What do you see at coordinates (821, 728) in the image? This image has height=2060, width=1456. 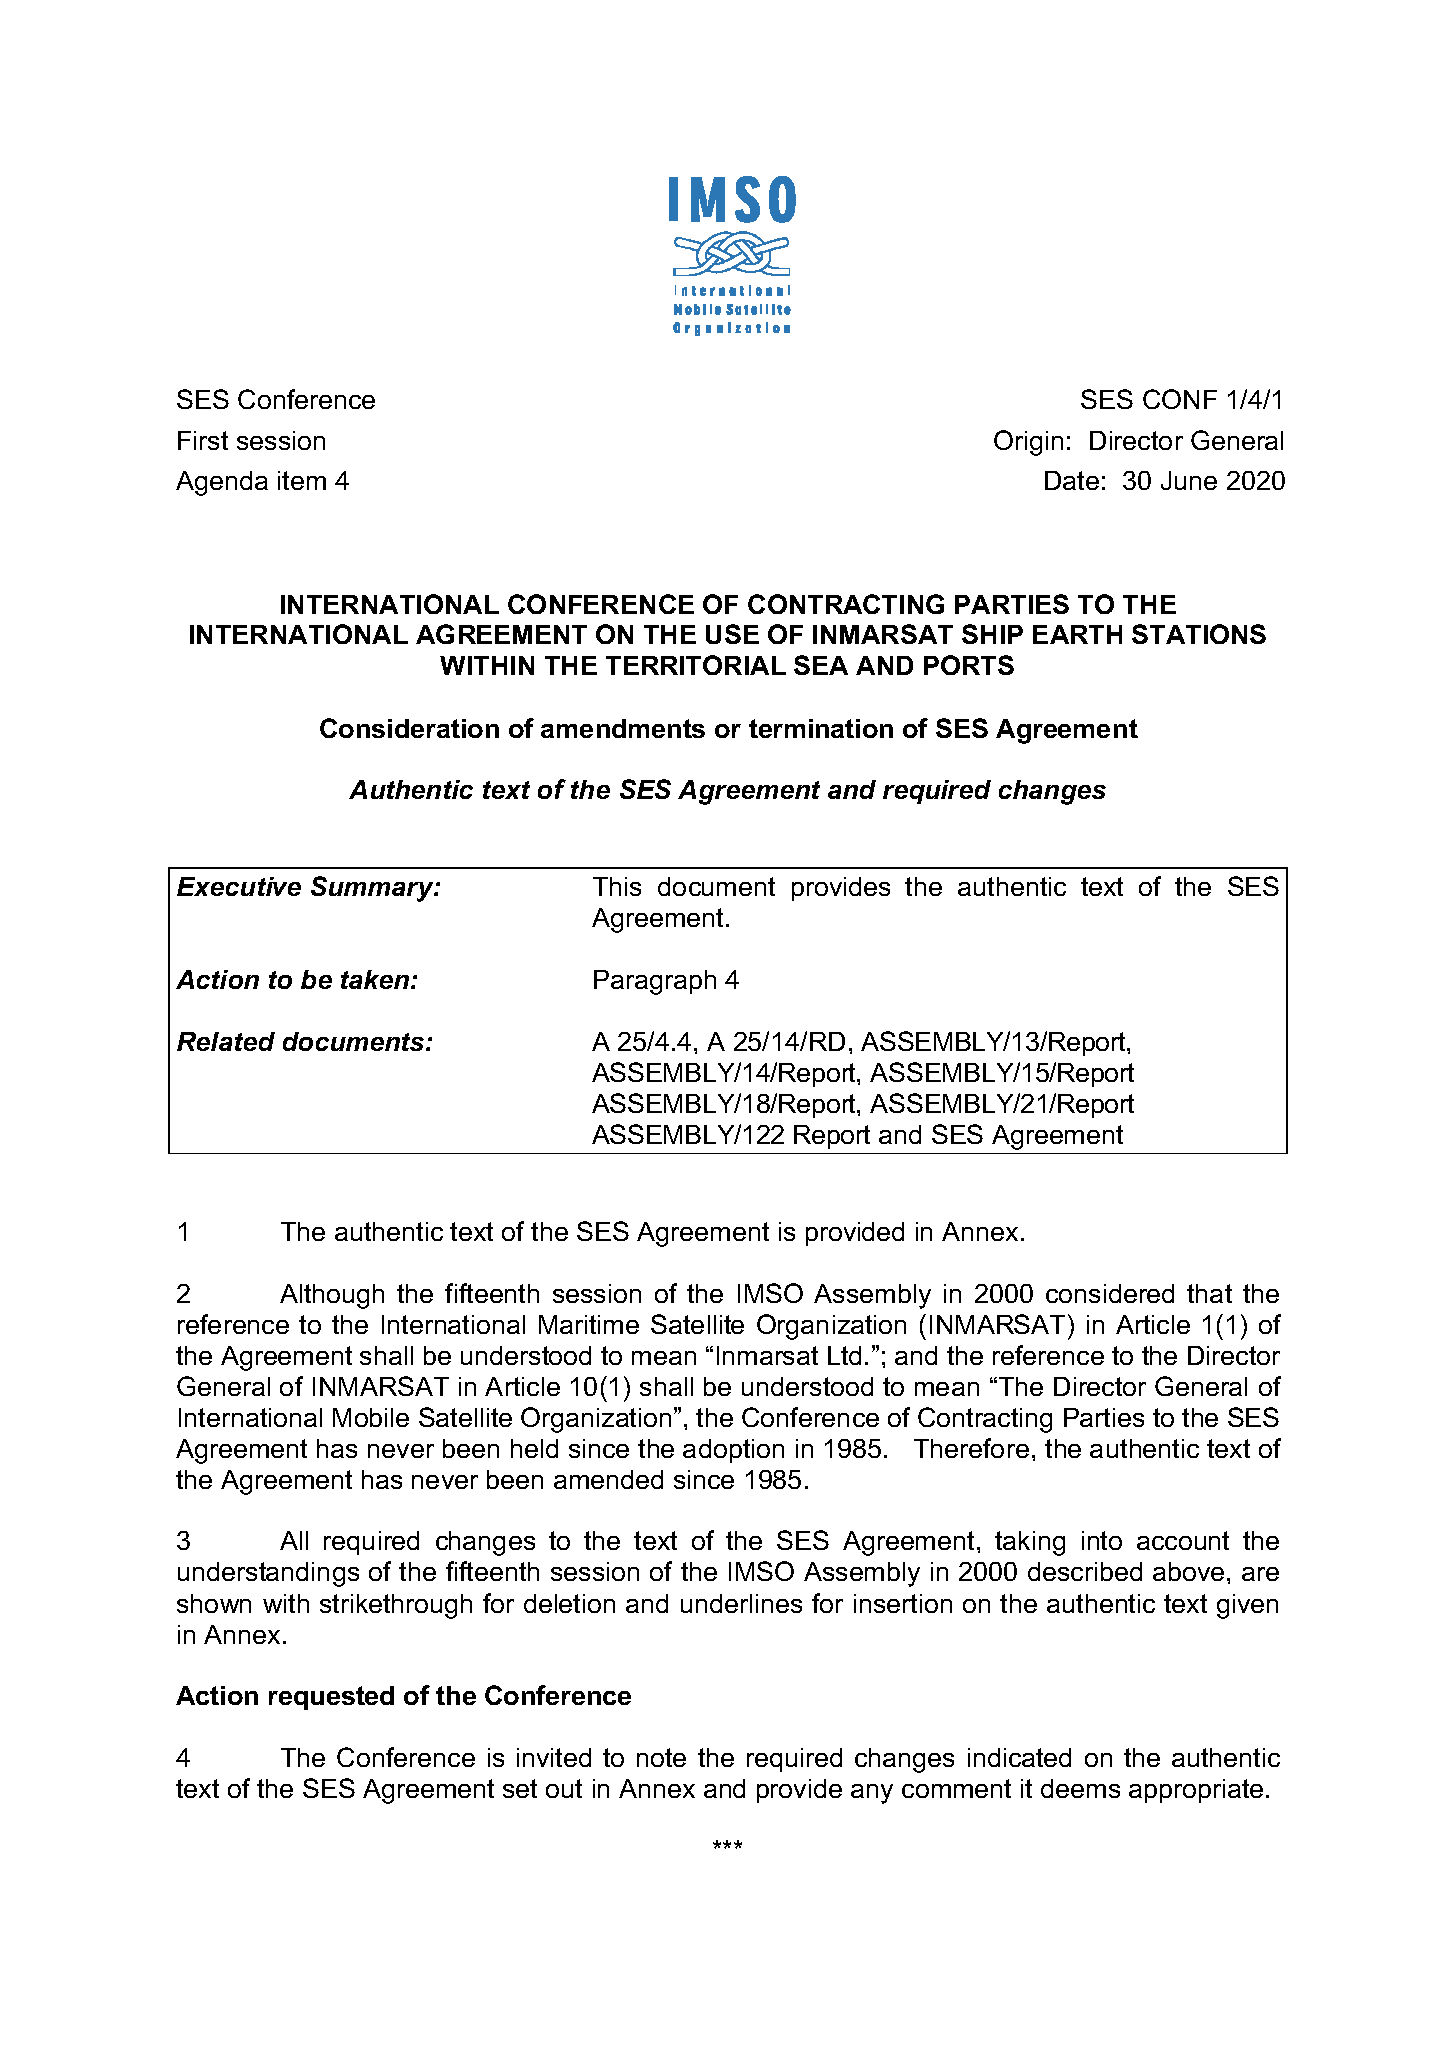 I see `termination` at bounding box center [821, 728].
